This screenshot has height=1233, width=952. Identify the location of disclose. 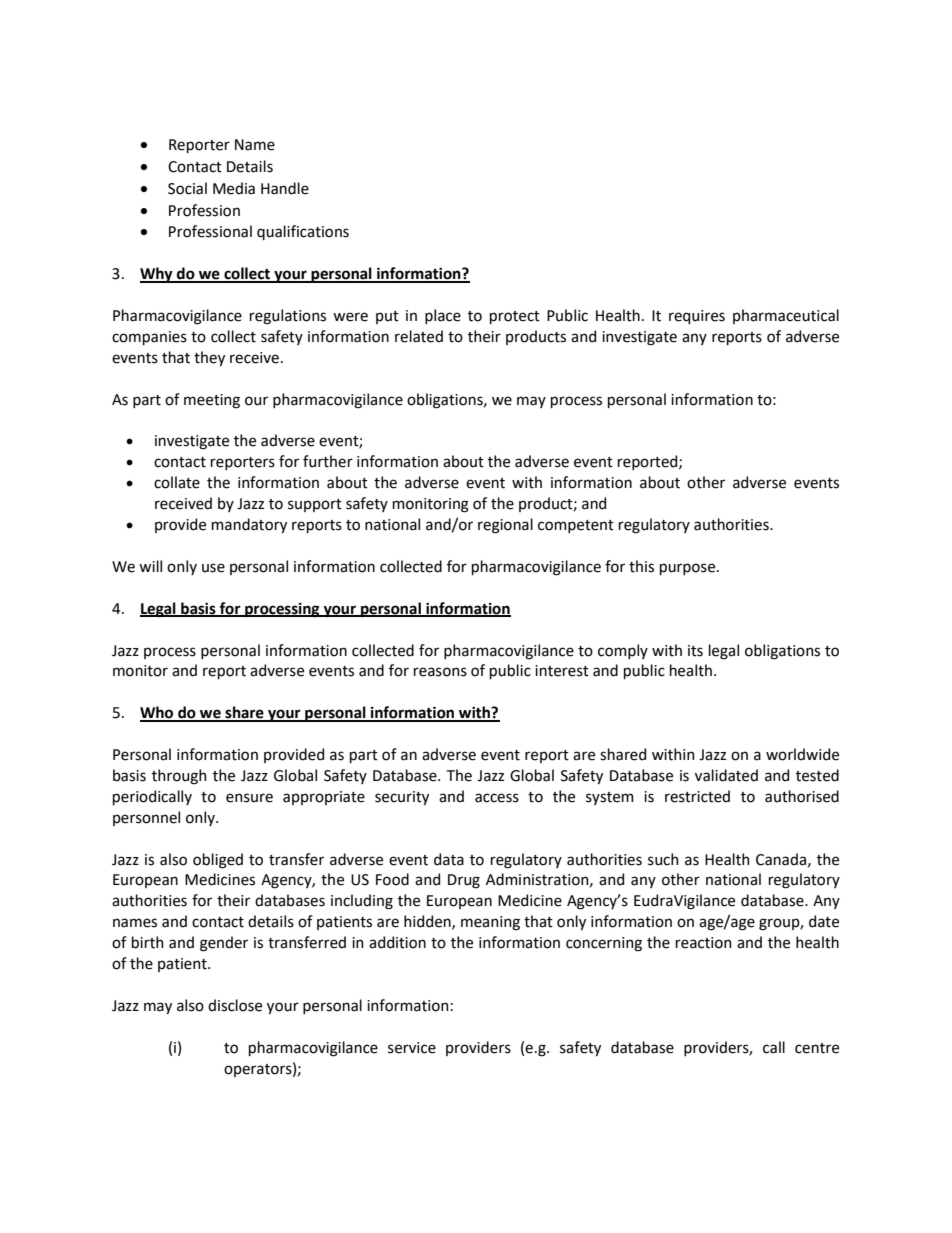
(235, 1005).
